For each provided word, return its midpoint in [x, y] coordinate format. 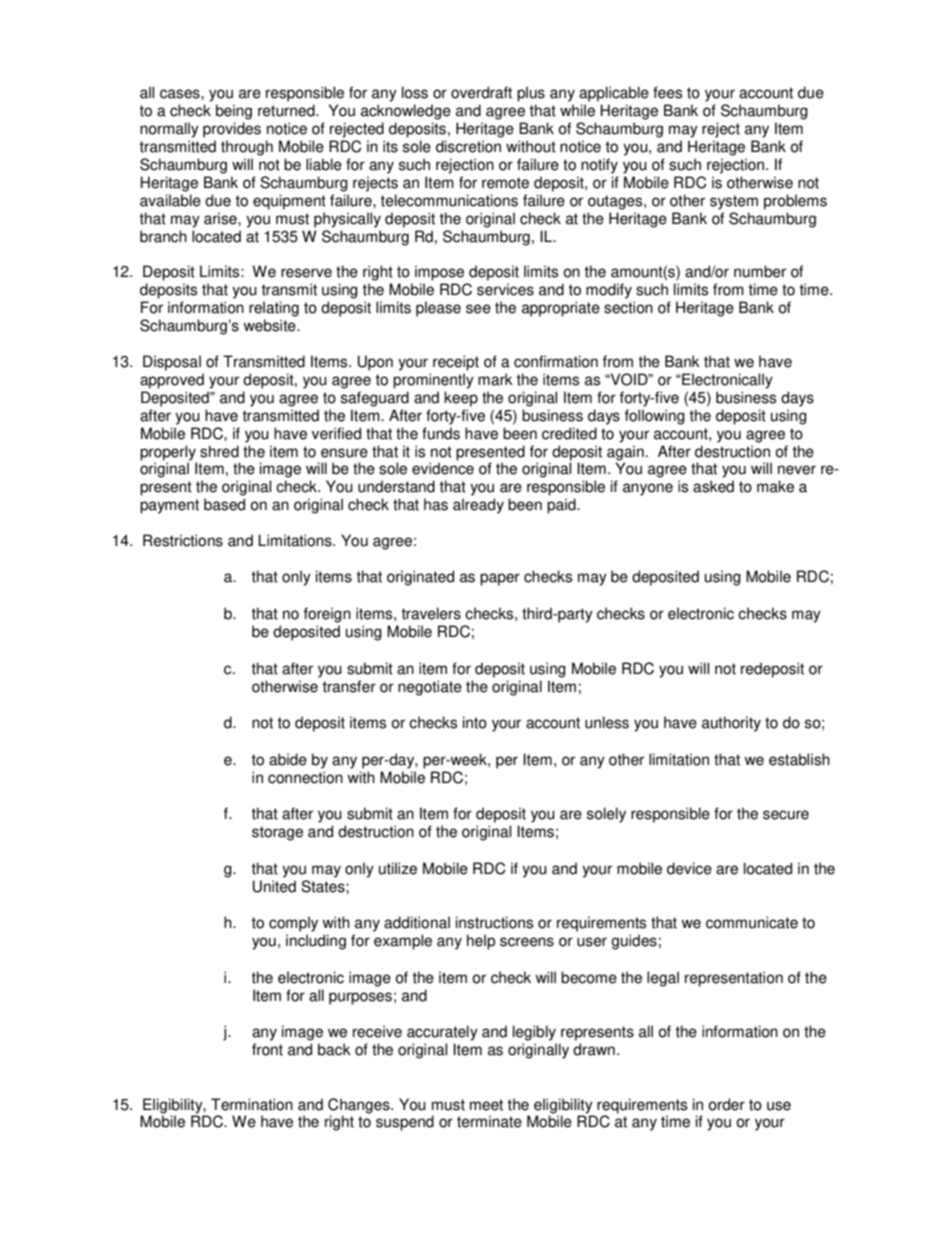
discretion [468, 146]
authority [731, 724]
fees [667, 92]
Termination [252, 1104]
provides [232, 130]
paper [500, 579]
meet [486, 1105]
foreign [327, 615]
